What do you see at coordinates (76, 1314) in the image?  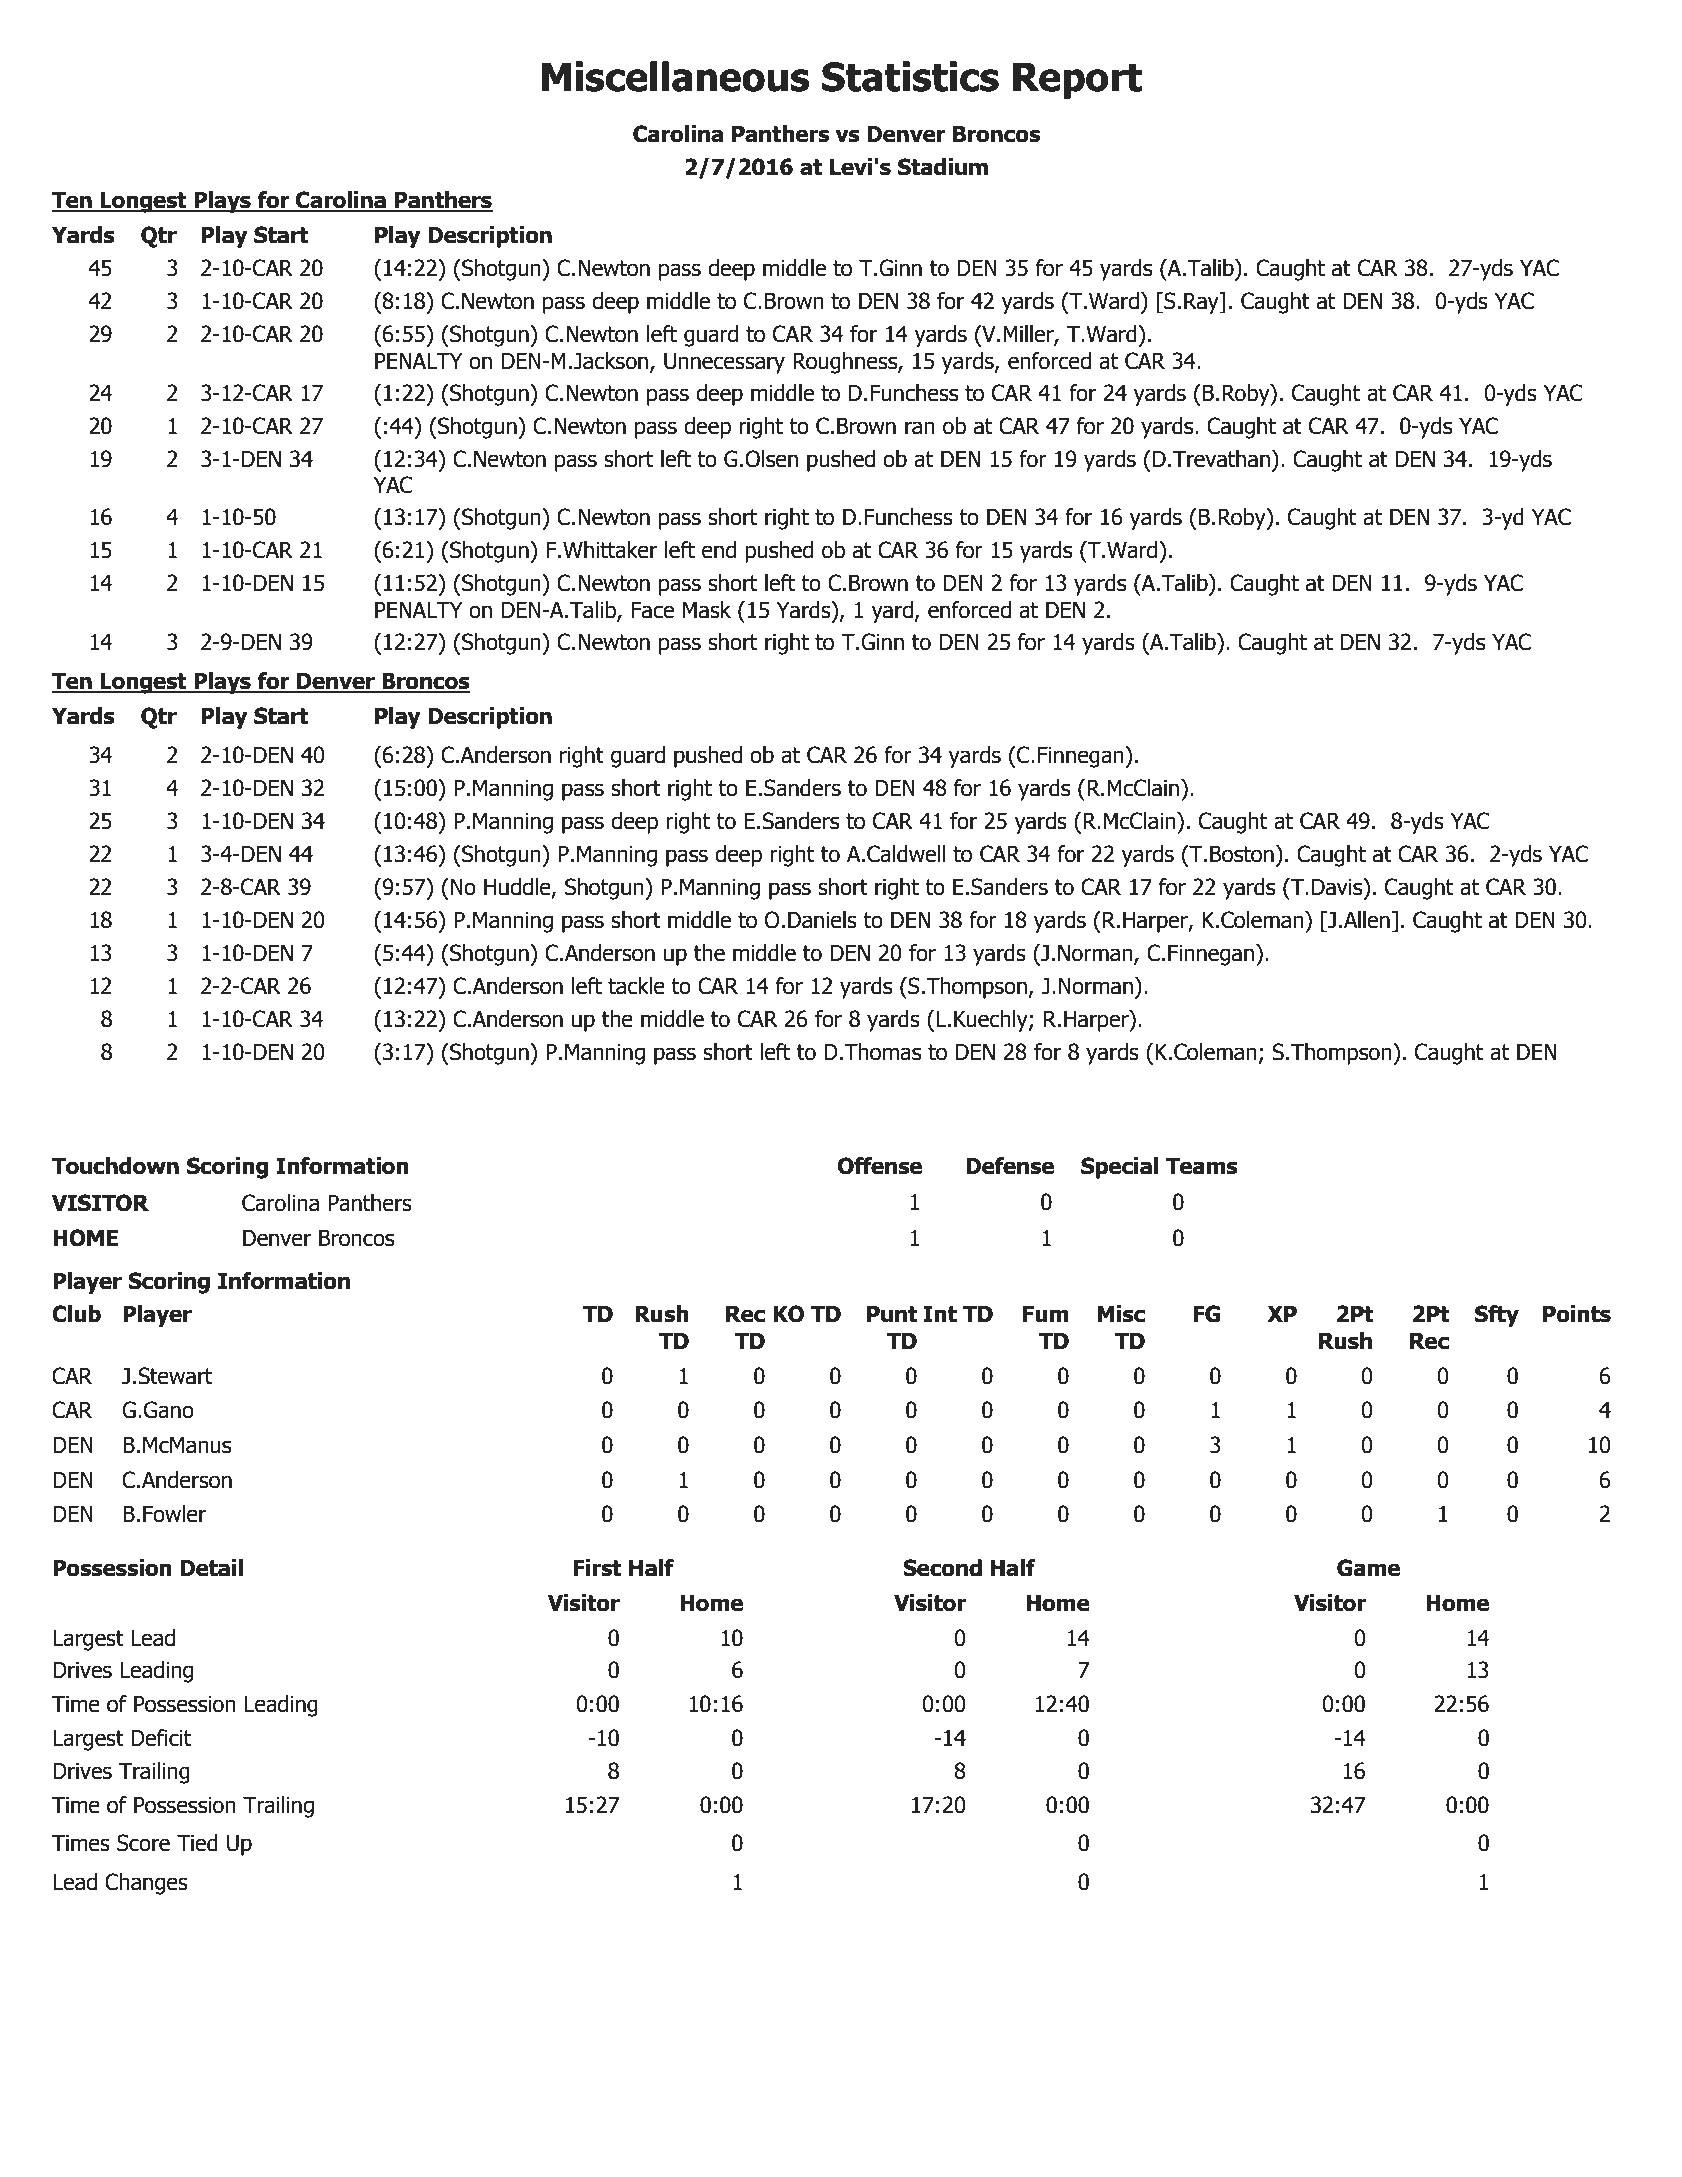 I see `Club` at bounding box center [76, 1314].
